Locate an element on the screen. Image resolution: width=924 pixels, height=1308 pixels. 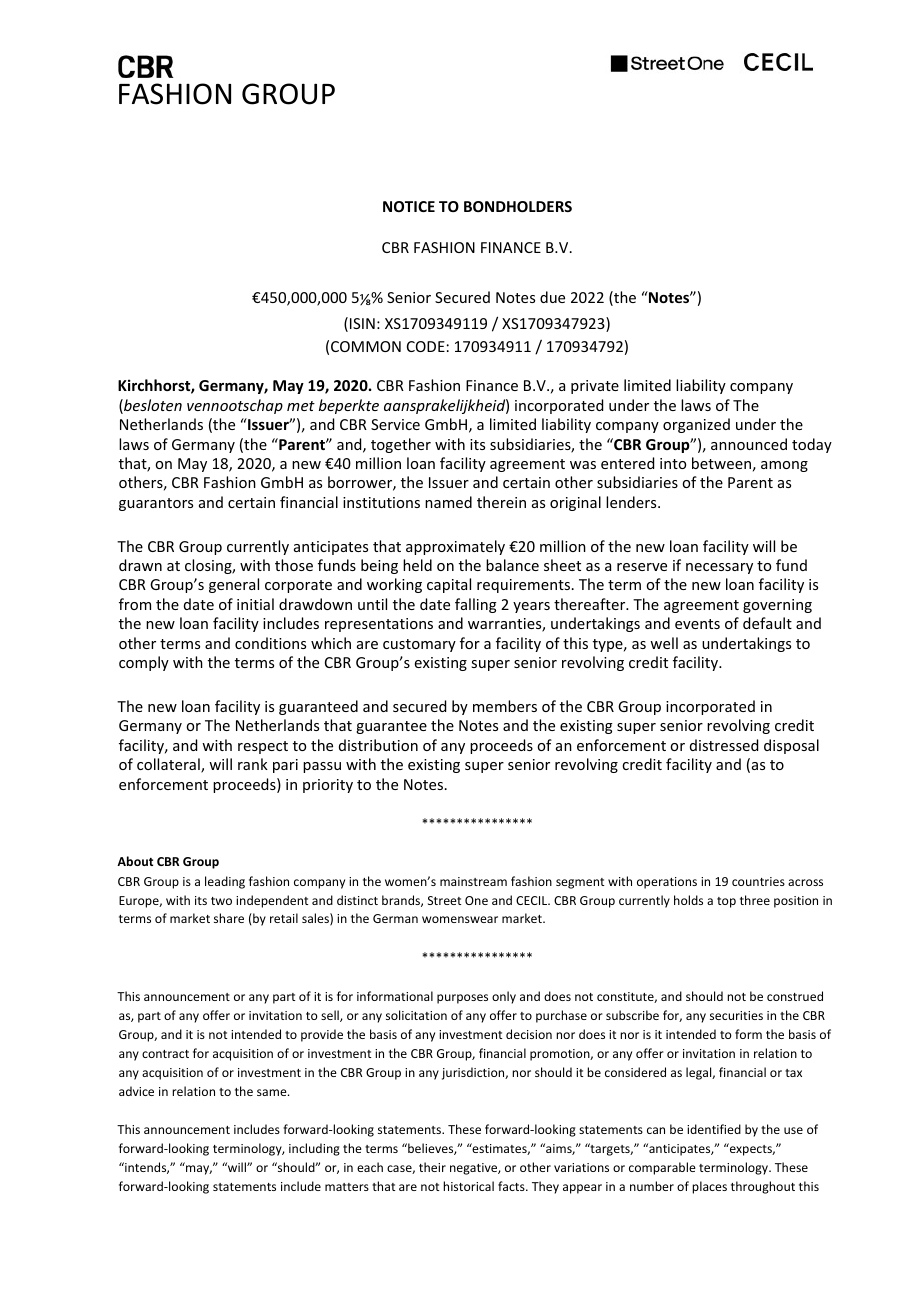
distressed is located at coordinates (724, 745).
